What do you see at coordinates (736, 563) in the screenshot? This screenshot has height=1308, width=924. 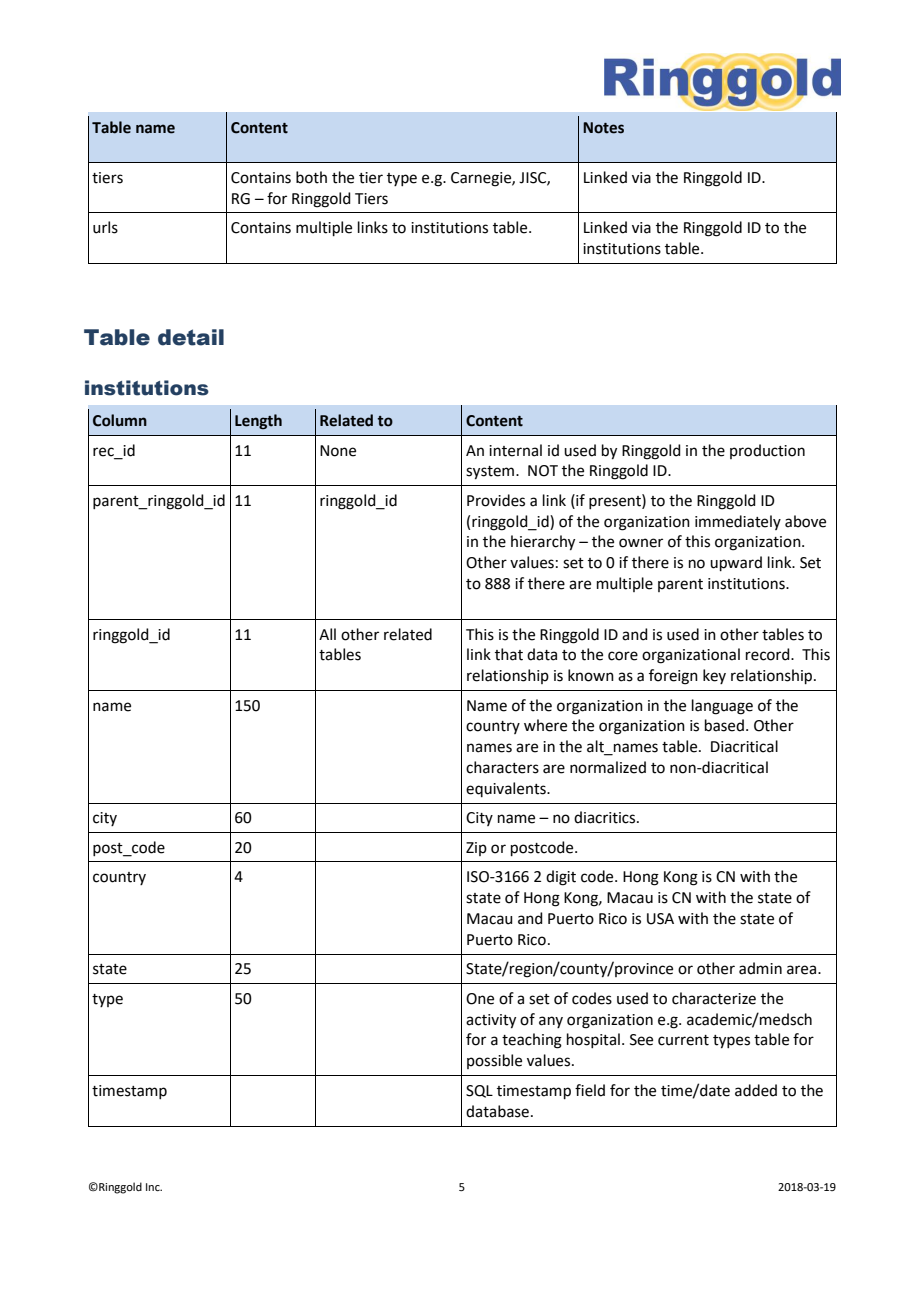 I see `upward` at bounding box center [736, 563].
